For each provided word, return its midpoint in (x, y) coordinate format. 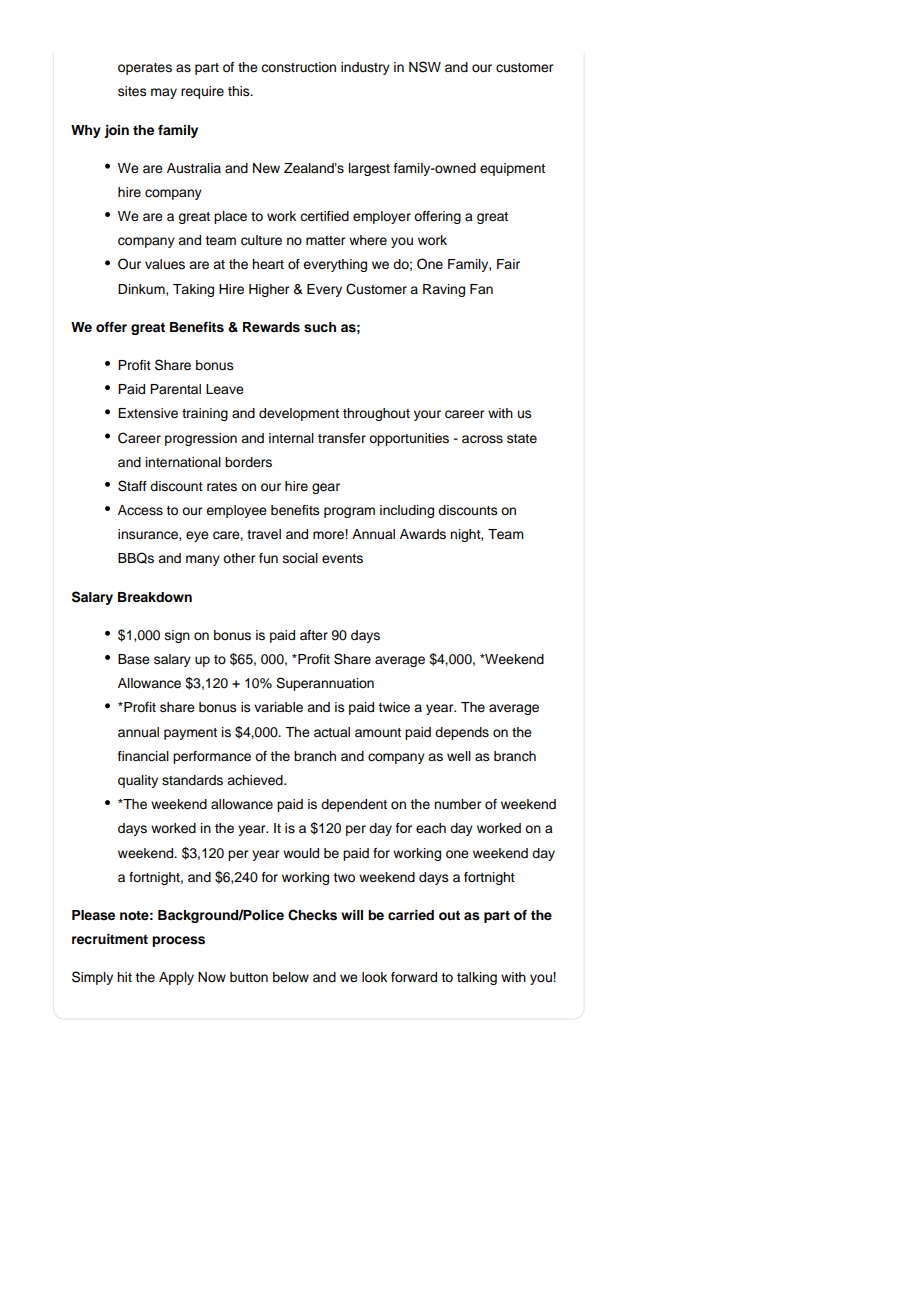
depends (462, 733)
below (291, 977)
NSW (425, 67)
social (300, 558)
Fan (481, 289)
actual (332, 732)
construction (298, 67)
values (165, 264)
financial (143, 756)
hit (124, 977)
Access (140, 510)
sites (132, 91)
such (320, 327)
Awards (423, 534)
